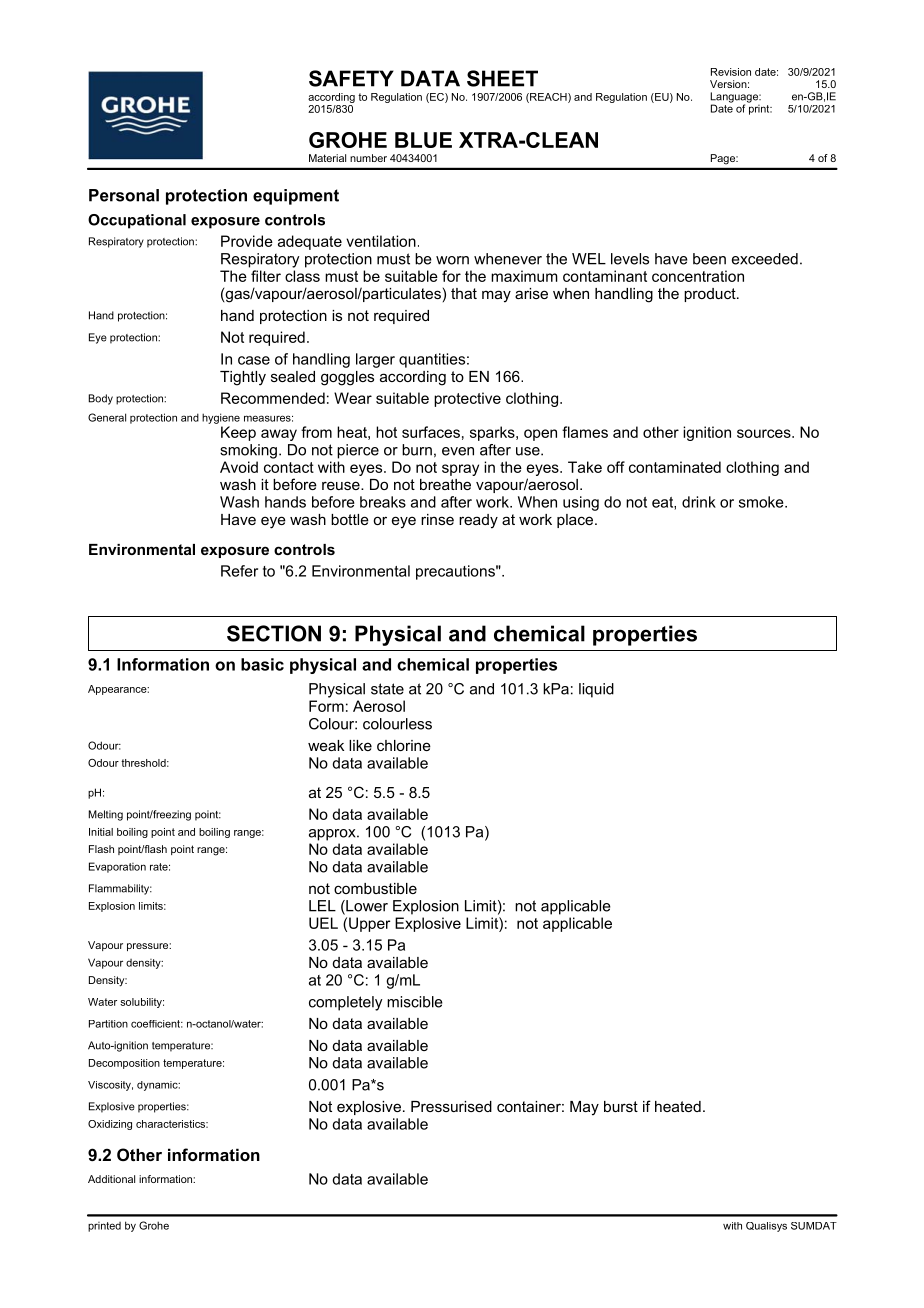 The image size is (924, 1308). Describe the element at coordinates (711, 295) in the document. I see `product` at that location.
